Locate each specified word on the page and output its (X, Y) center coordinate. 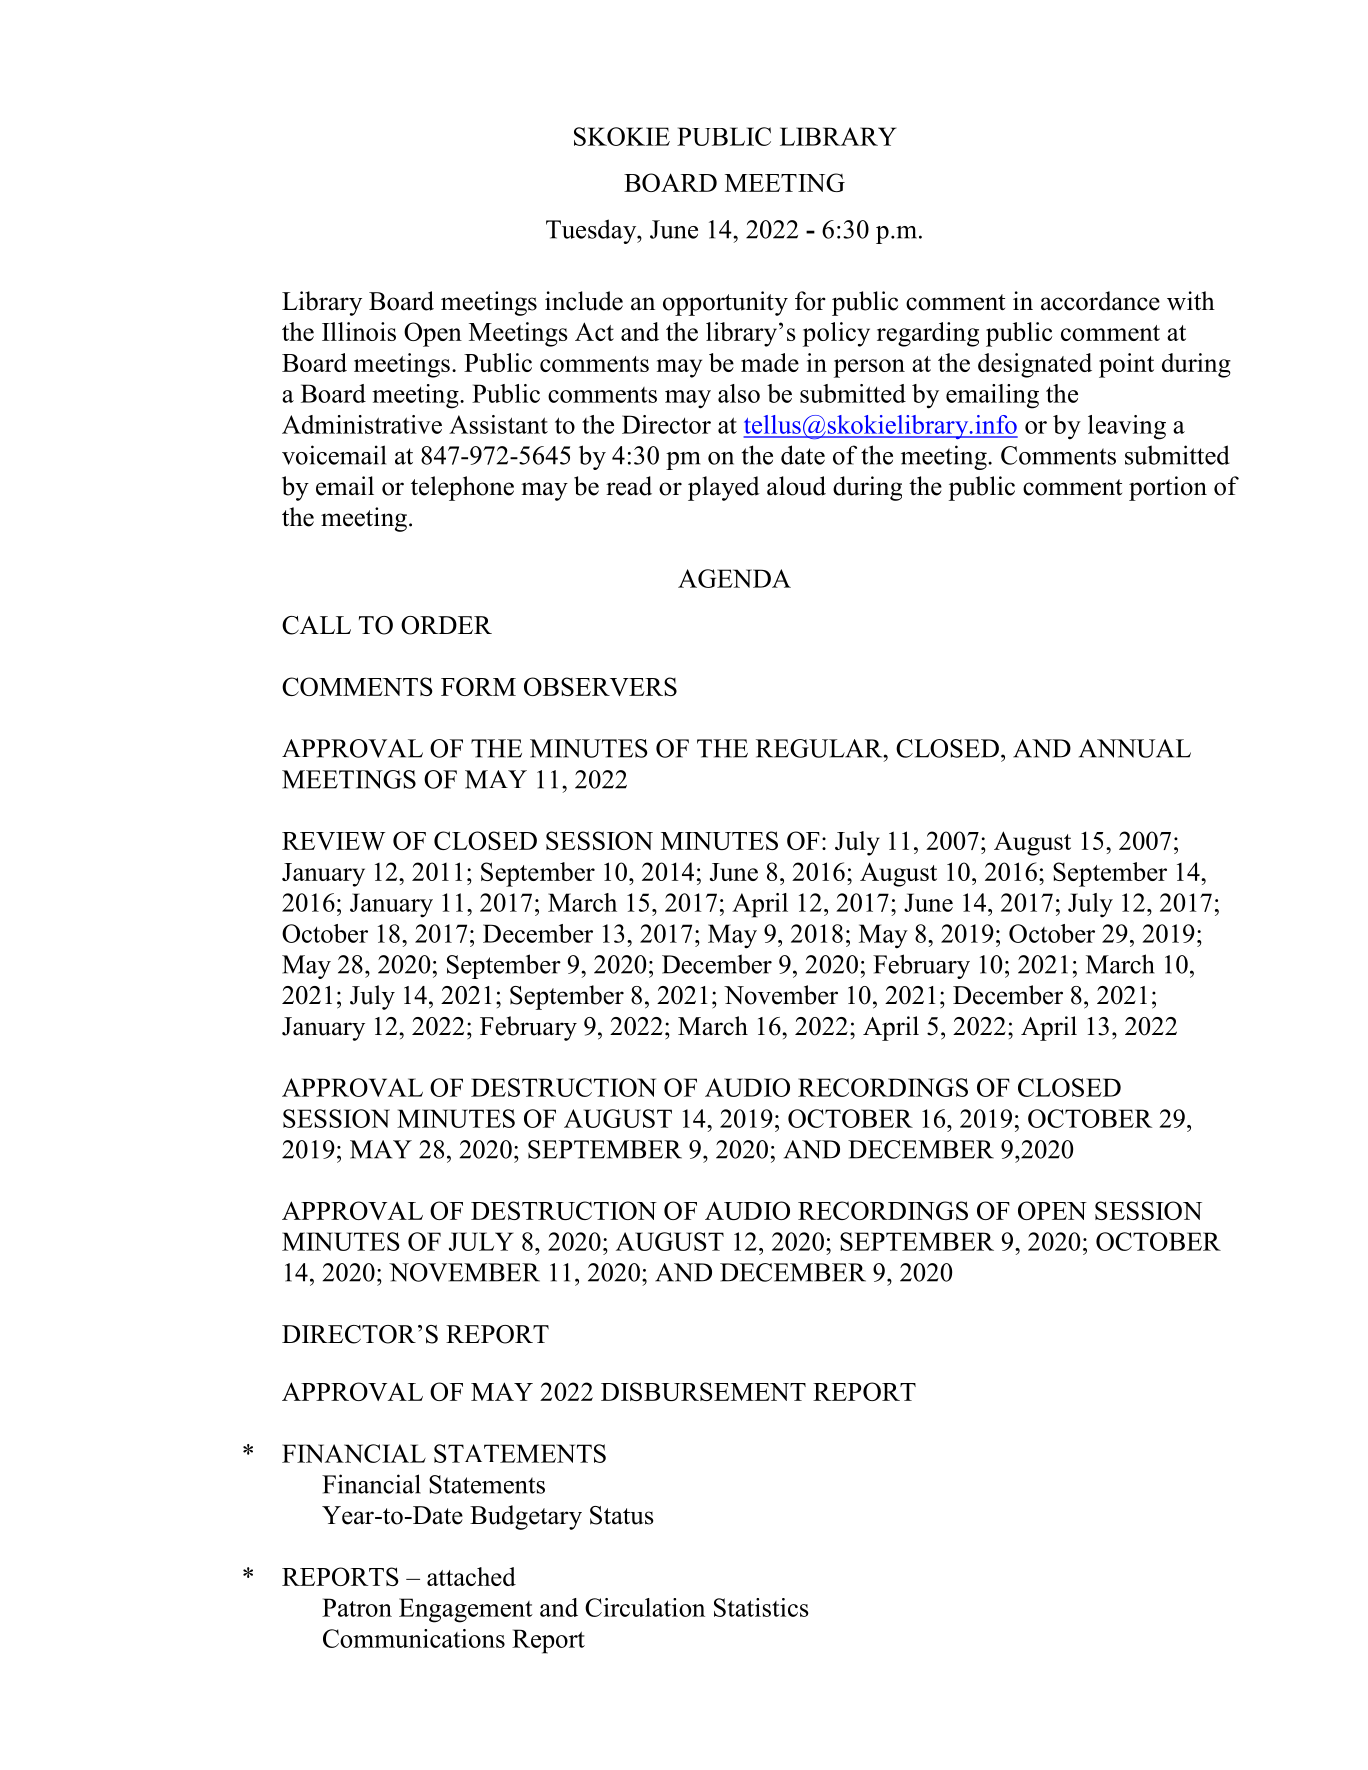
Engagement (466, 1610)
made (770, 362)
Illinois (359, 331)
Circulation (645, 1607)
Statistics (761, 1607)
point (1126, 365)
